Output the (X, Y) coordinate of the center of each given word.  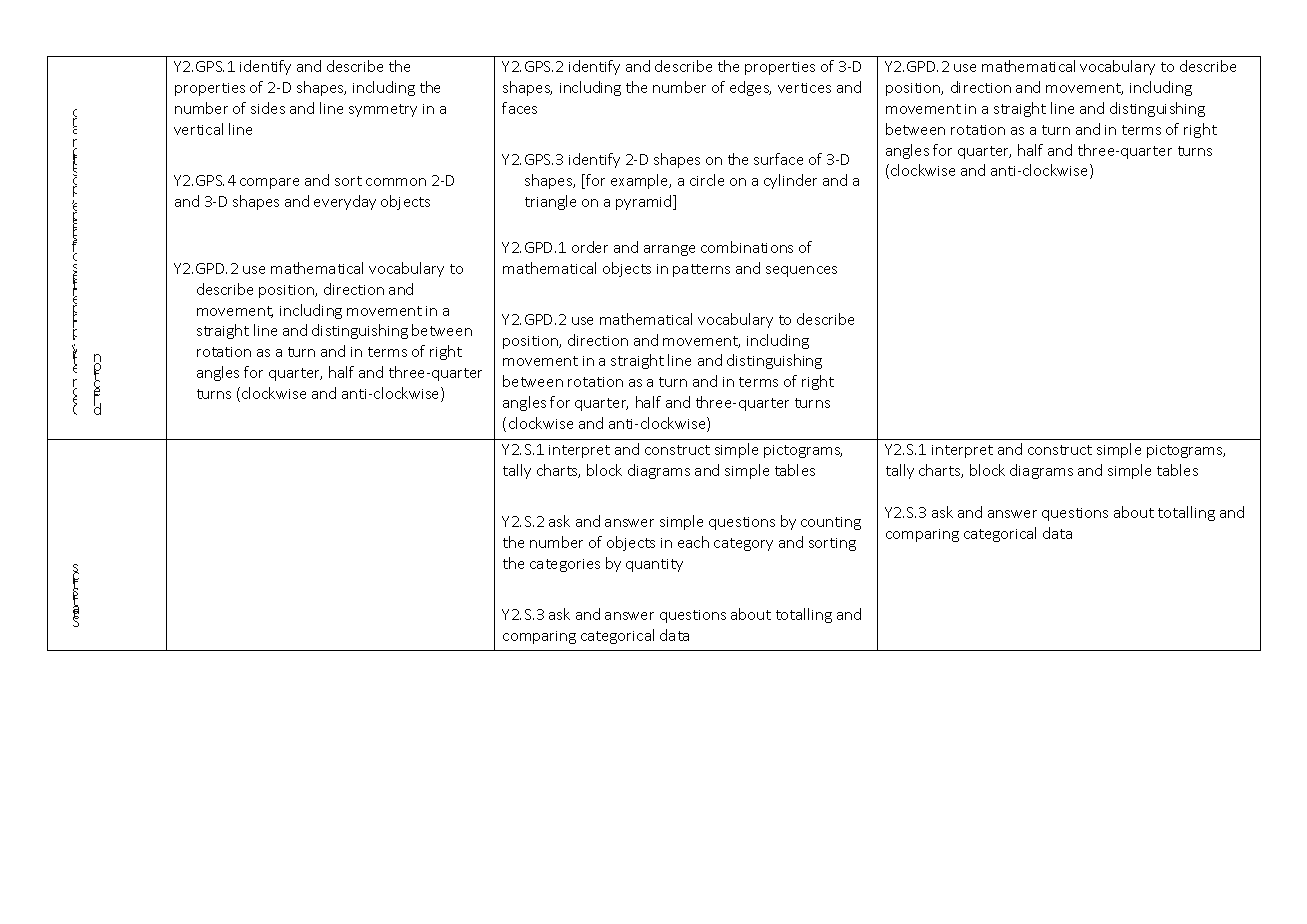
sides (268, 108)
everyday (345, 202)
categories (565, 565)
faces (519, 108)
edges (750, 88)
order (590, 247)
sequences (801, 271)
